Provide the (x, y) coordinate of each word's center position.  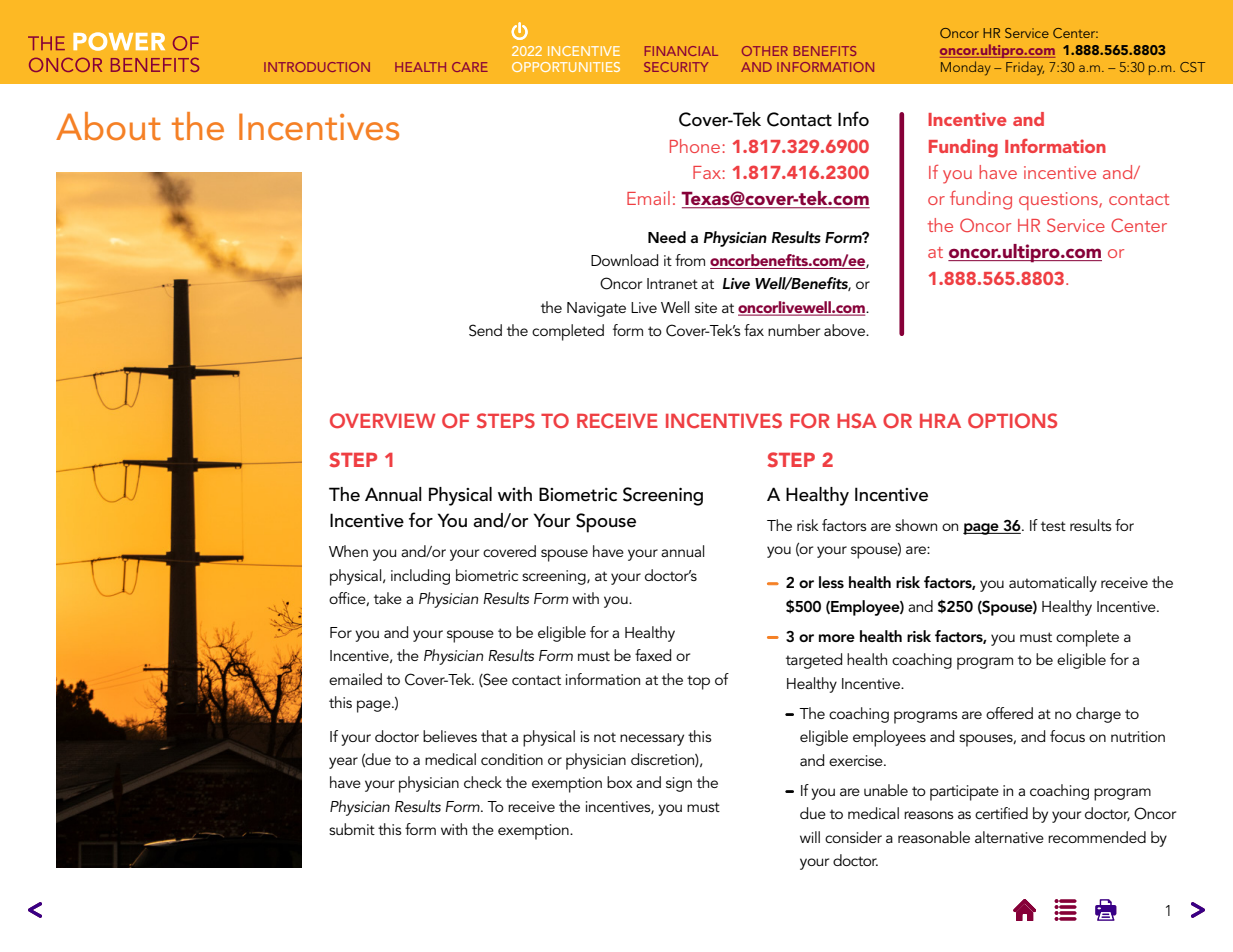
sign (679, 784)
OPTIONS (1012, 421)
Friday (1025, 68)
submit (352, 829)
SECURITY (676, 67)
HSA (857, 420)
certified (1001, 813)
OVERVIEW (382, 421)
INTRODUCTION (317, 67)
